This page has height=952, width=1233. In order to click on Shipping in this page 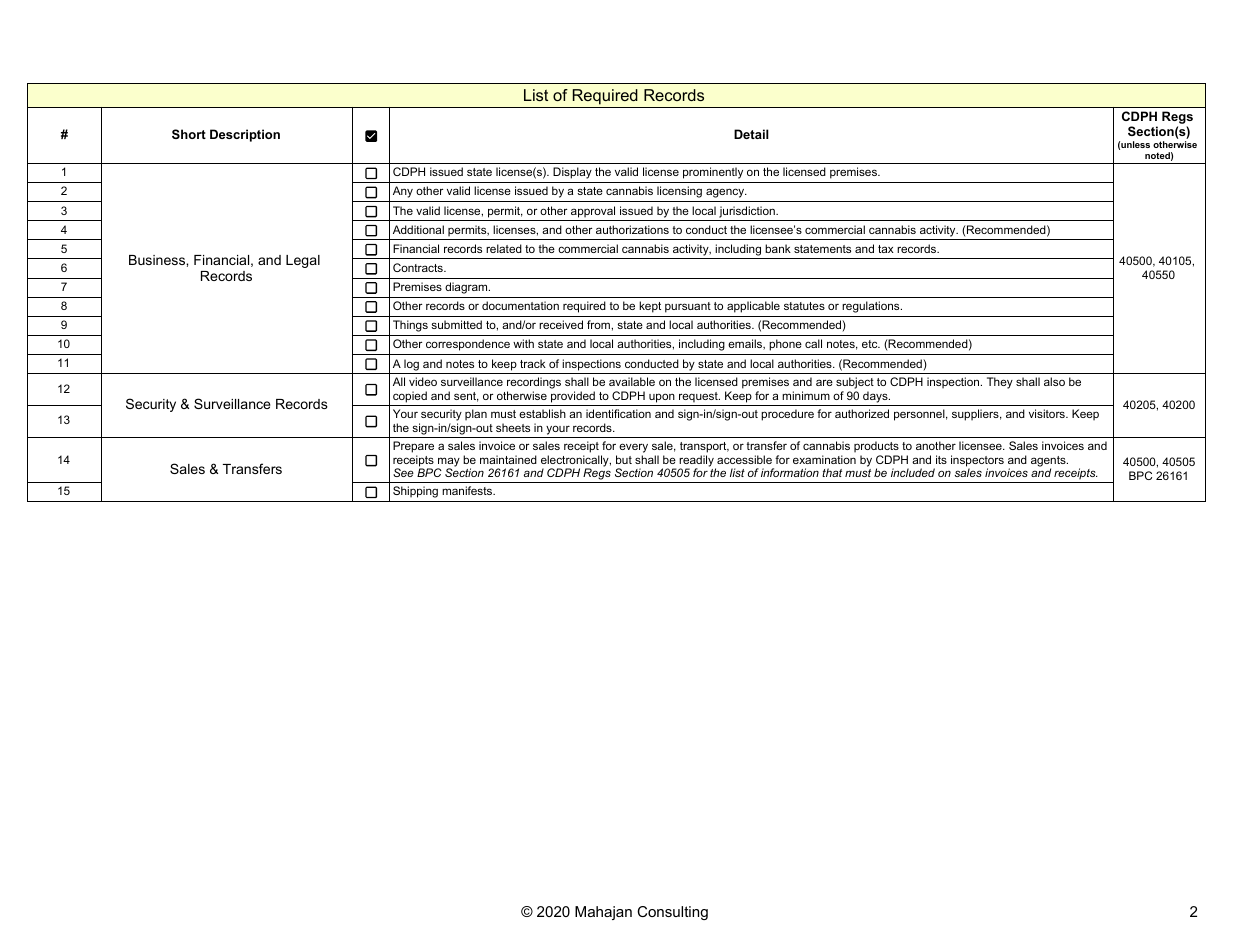, I will do `click(415, 492)`.
